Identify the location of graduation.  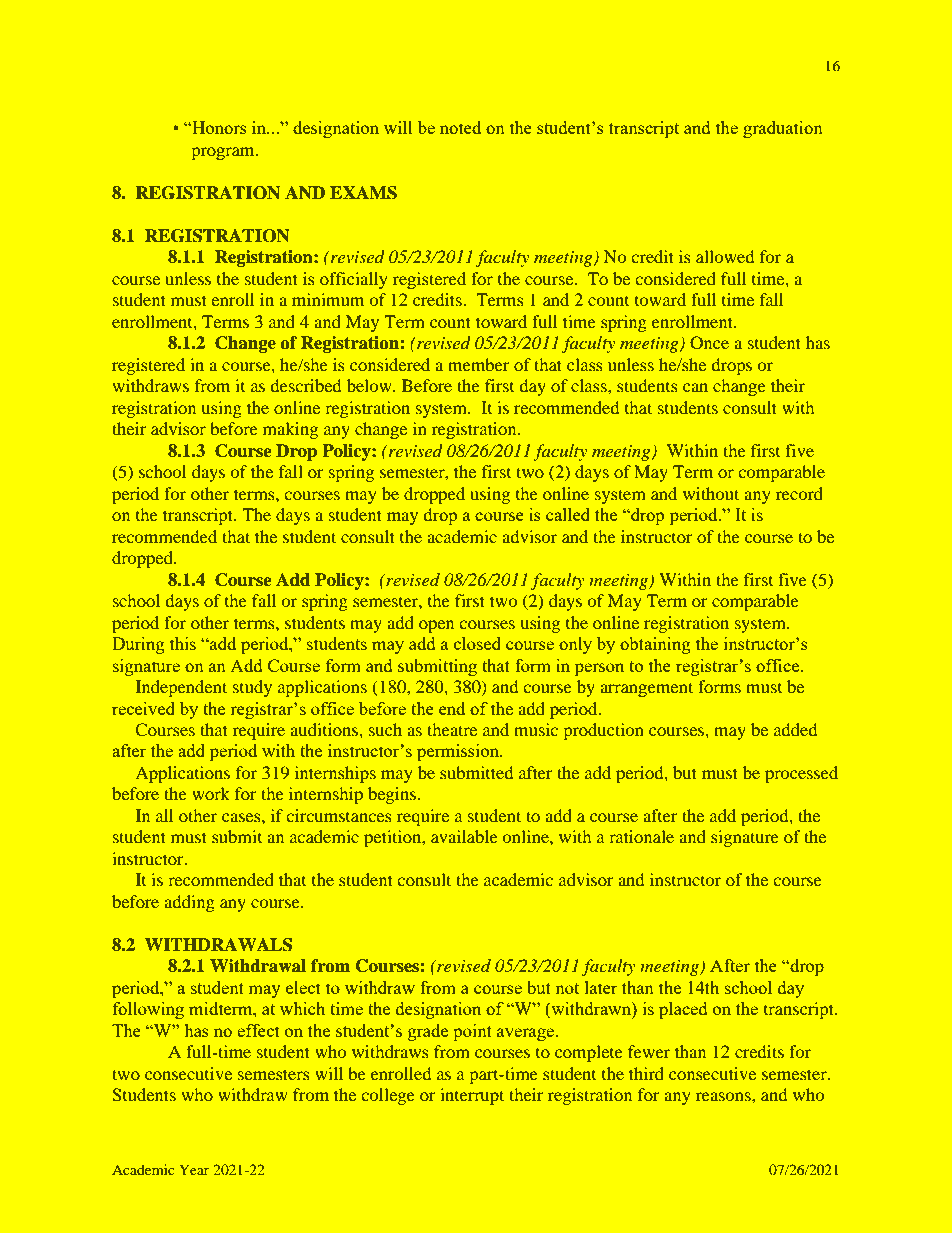
(782, 129).
